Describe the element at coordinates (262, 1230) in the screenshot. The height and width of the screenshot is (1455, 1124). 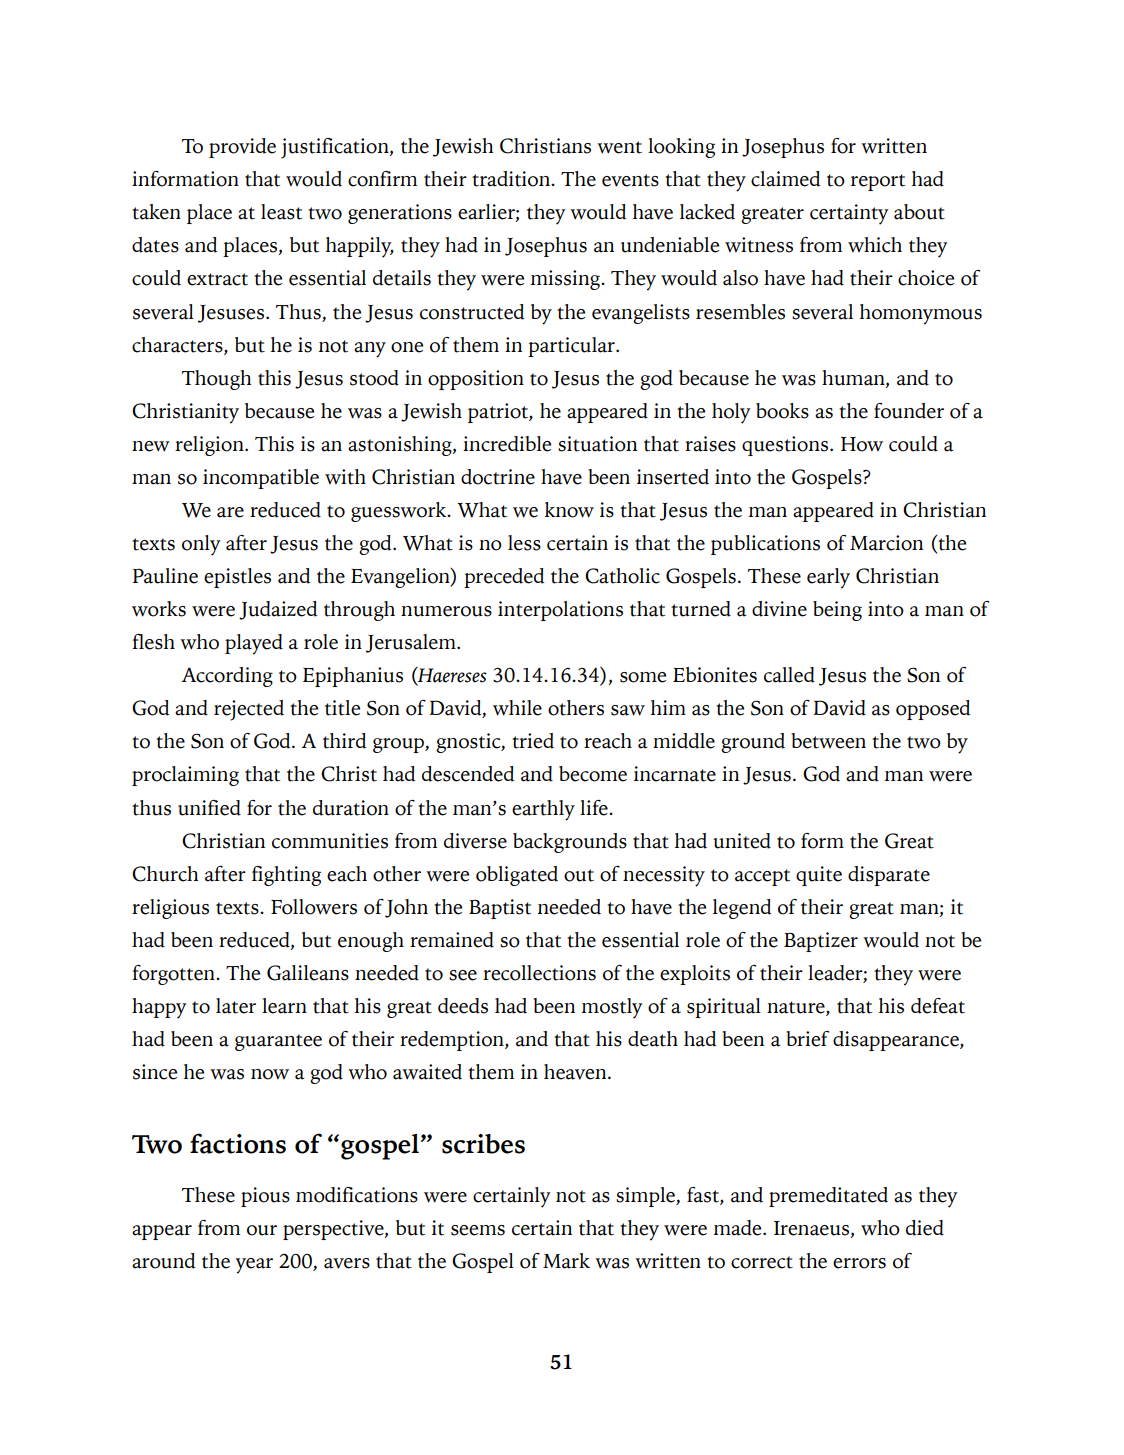
I see `our` at that location.
